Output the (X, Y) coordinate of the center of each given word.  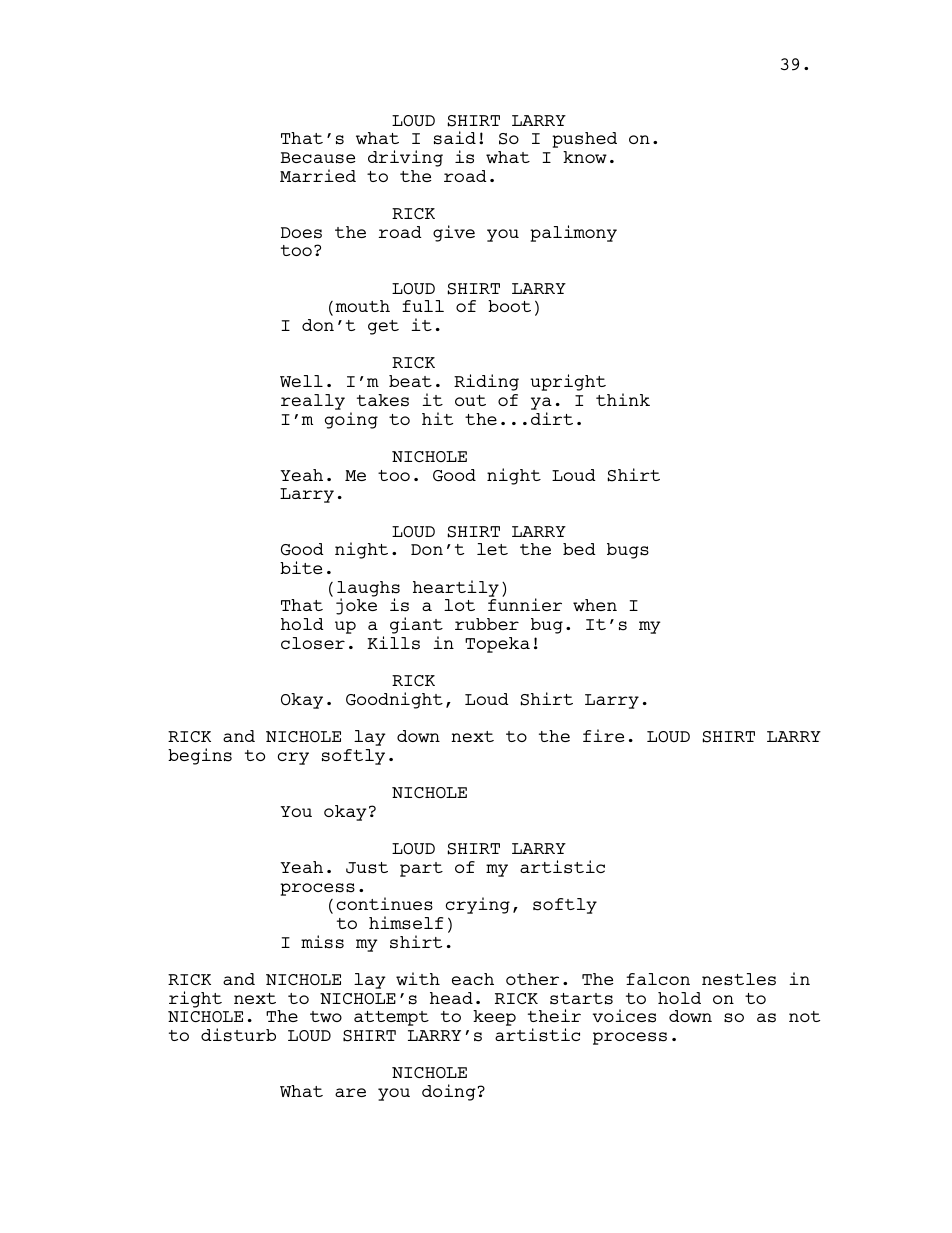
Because (318, 158)
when (595, 605)
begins (200, 756)
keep (494, 1018)
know (585, 157)
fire (603, 735)
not (804, 1016)
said (455, 138)
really (313, 402)
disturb (238, 1035)
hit (437, 418)
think (623, 399)
